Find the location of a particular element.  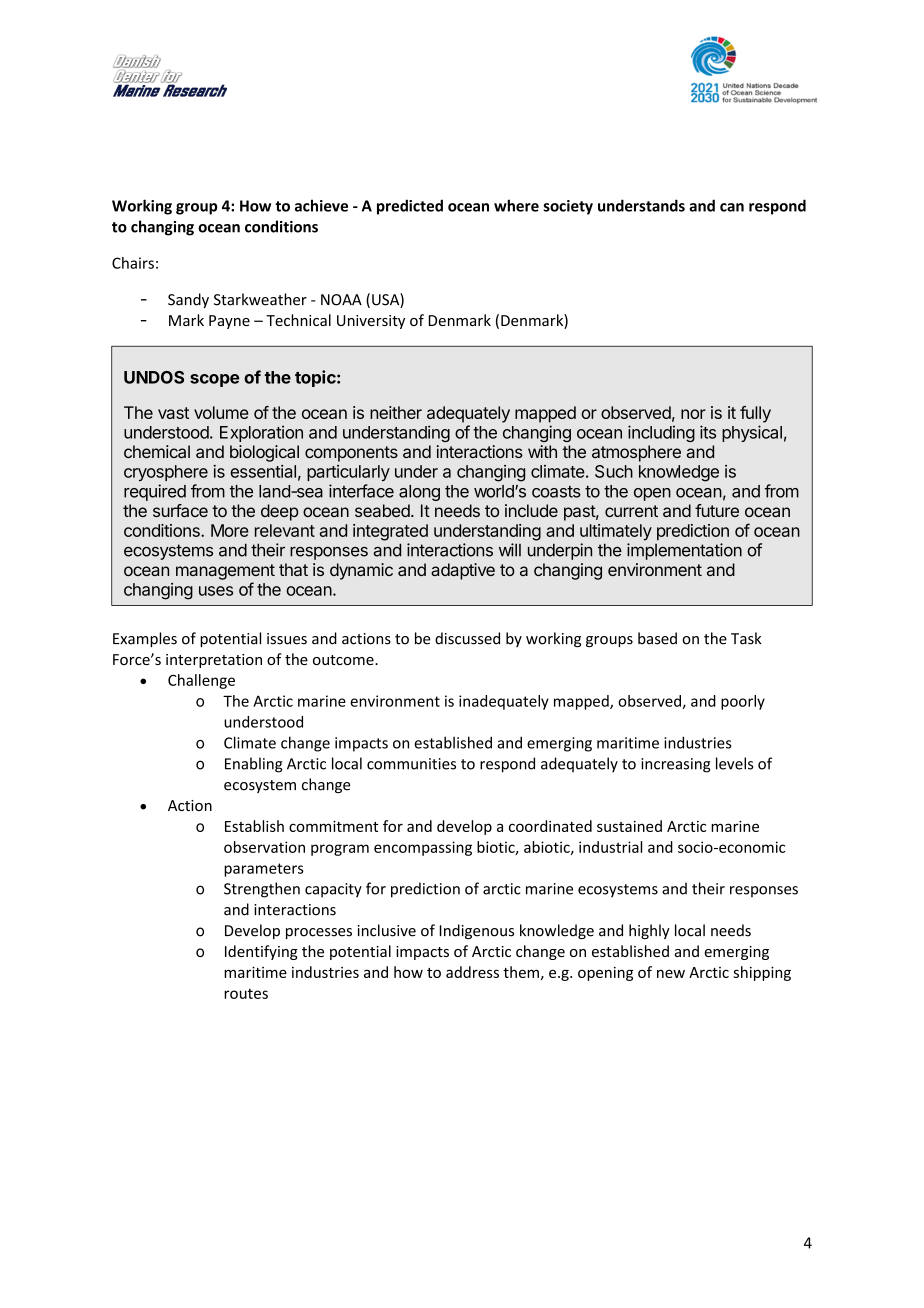

essential is located at coordinates (263, 471).
